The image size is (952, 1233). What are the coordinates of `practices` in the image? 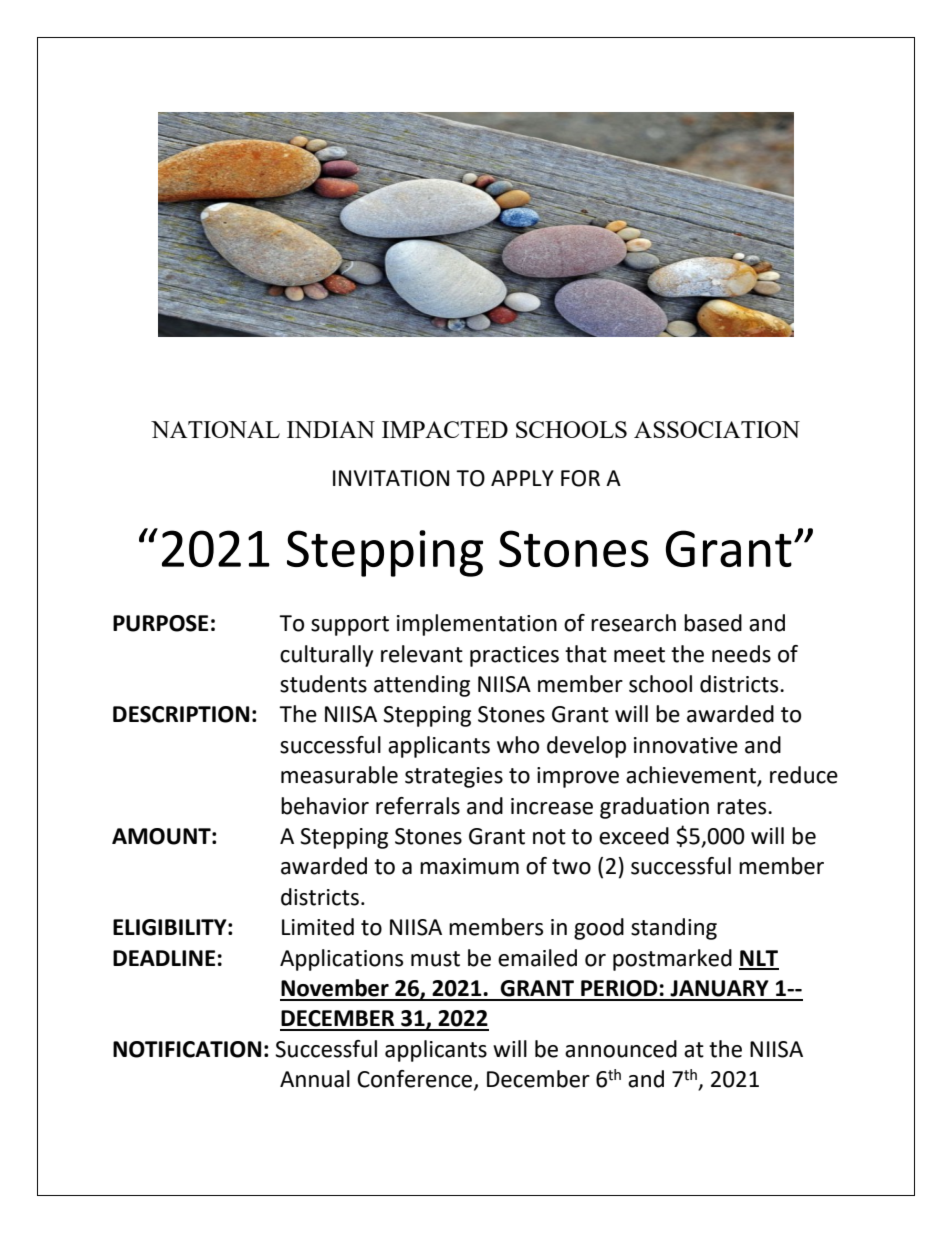 It's located at (514, 656).
